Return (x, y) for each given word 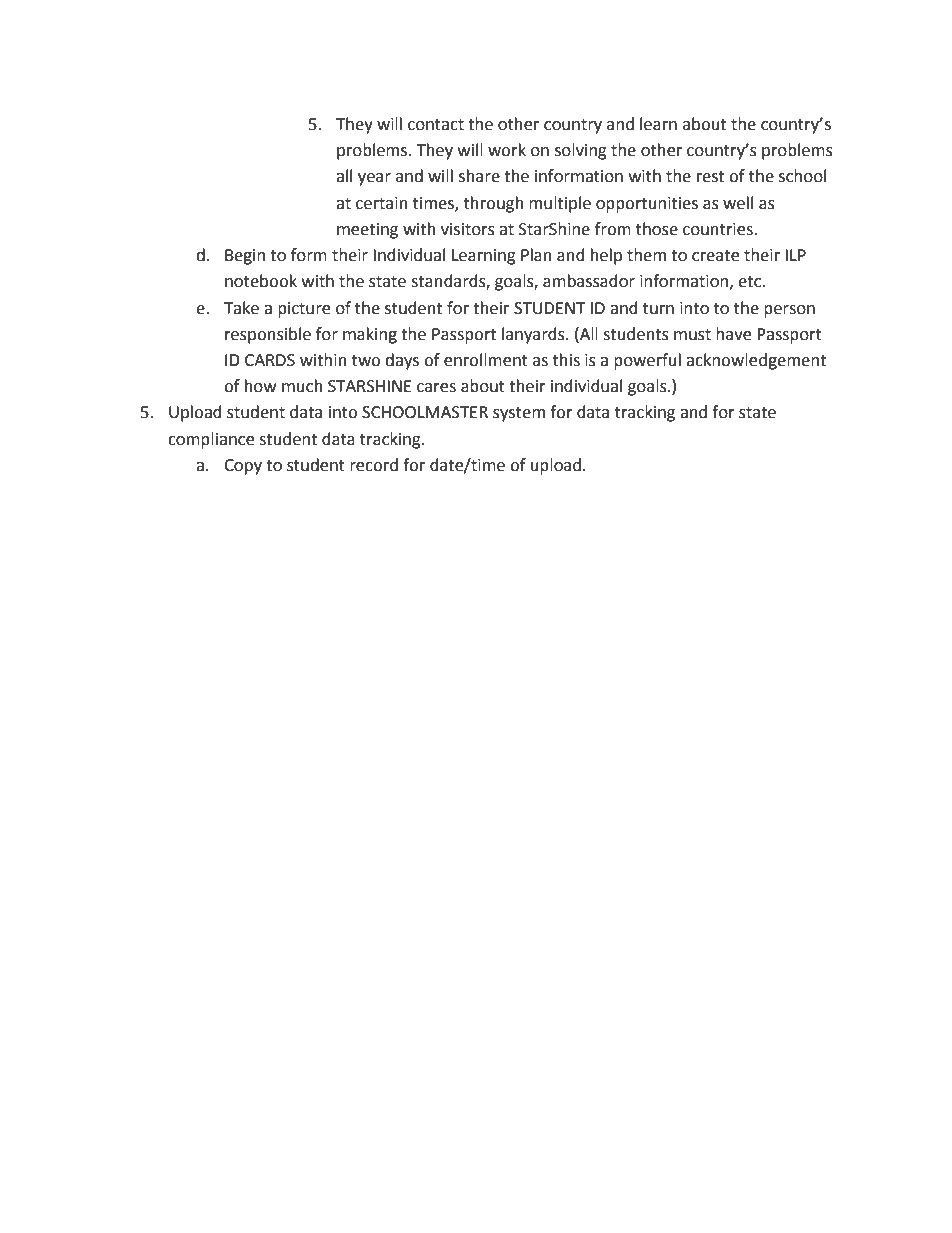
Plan (536, 255)
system (519, 414)
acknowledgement (756, 361)
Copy (243, 467)
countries (718, 229)
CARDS (270, 360)
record (374, 465)
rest (710, 177)
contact (436, 125)
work (507, 150)
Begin (245, 257)
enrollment (486, 360)
